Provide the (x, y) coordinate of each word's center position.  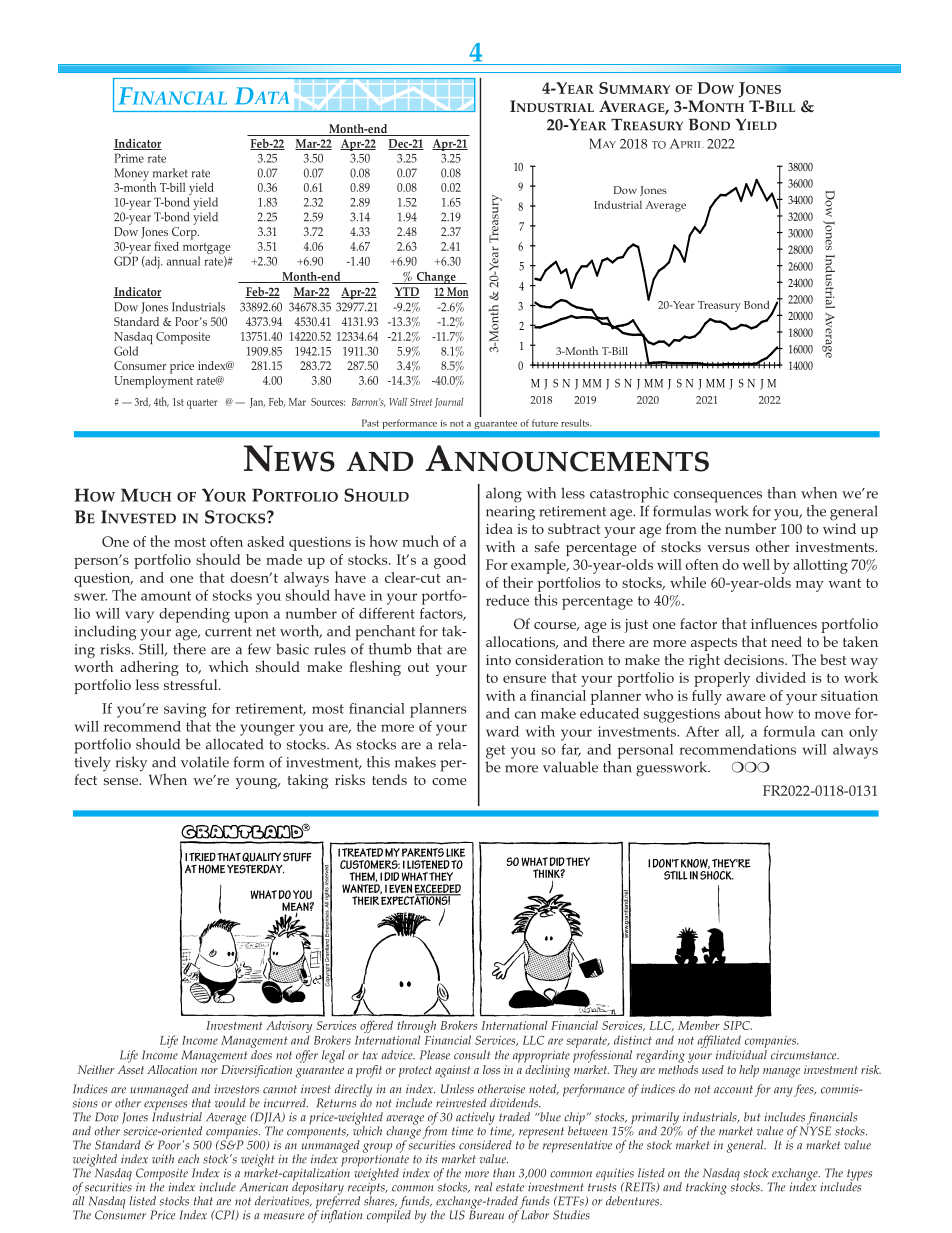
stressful (192, 684)
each (188, 1159)
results (576, 423)
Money (132, 175)
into (498, 660)
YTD (407, 292)
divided (781, 677)
